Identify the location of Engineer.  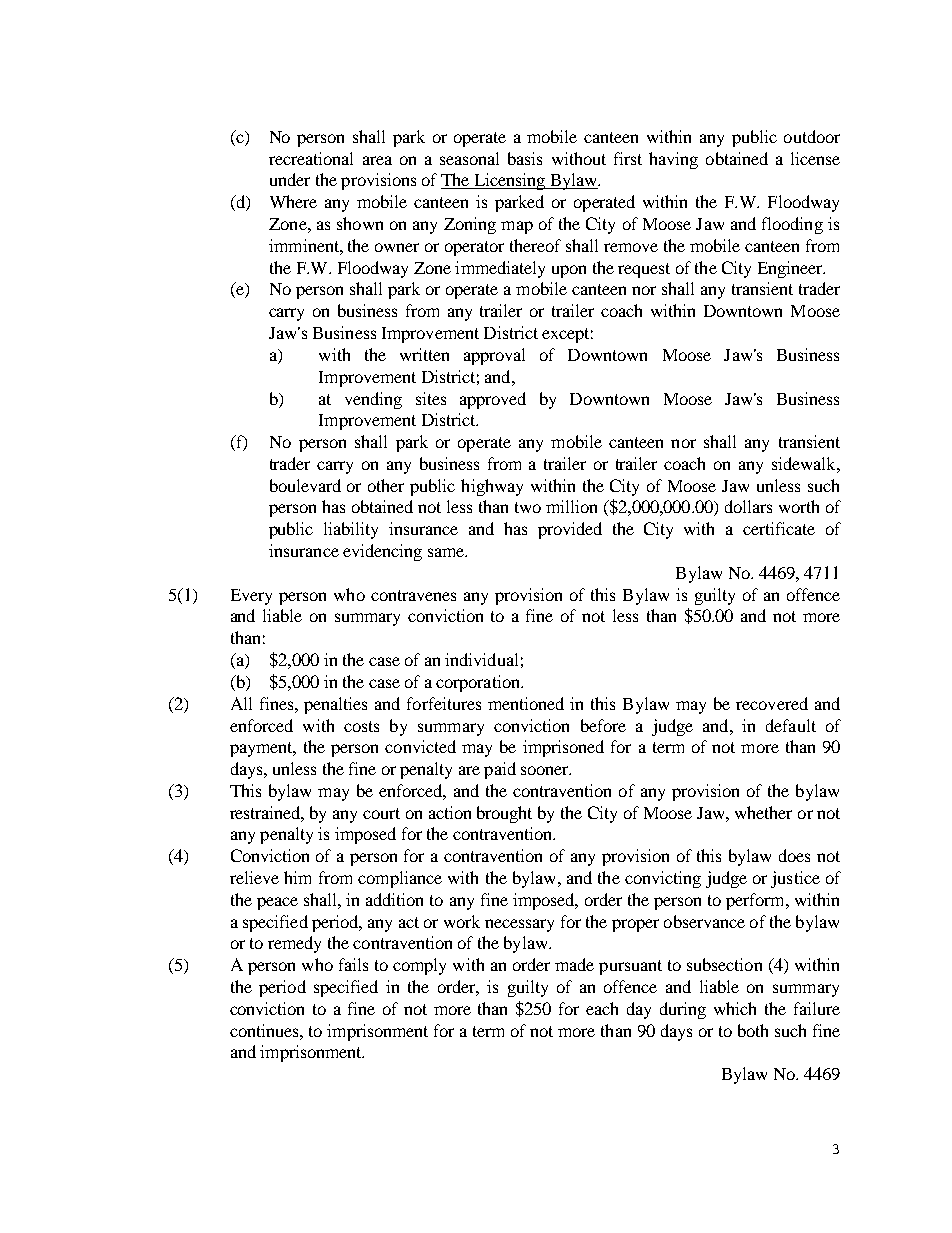
(791, 269).
